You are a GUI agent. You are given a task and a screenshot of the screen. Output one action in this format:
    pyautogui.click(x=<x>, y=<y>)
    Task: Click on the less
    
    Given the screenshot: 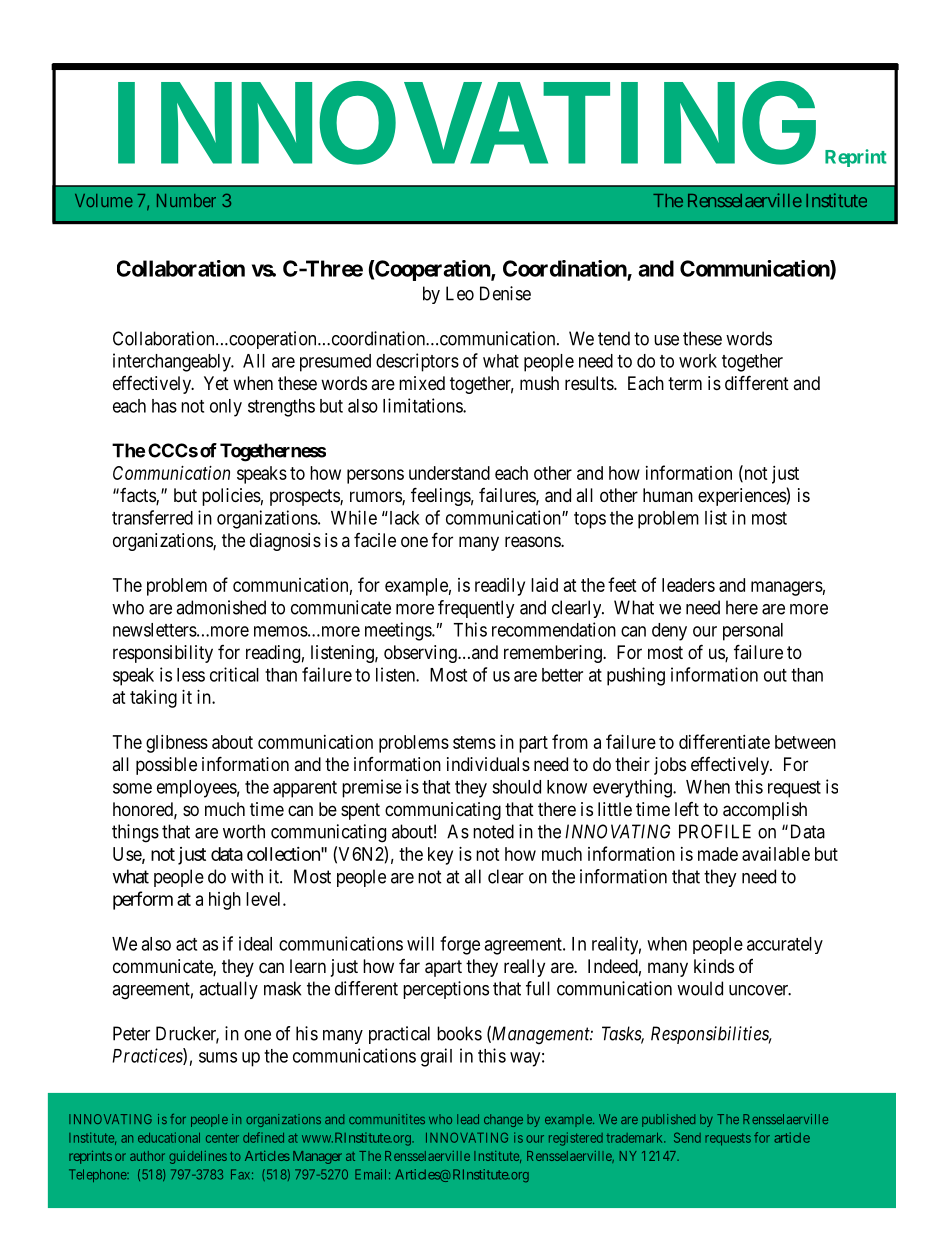 What is the action you would take?
    pyautogui.click(x=191, y=675)
